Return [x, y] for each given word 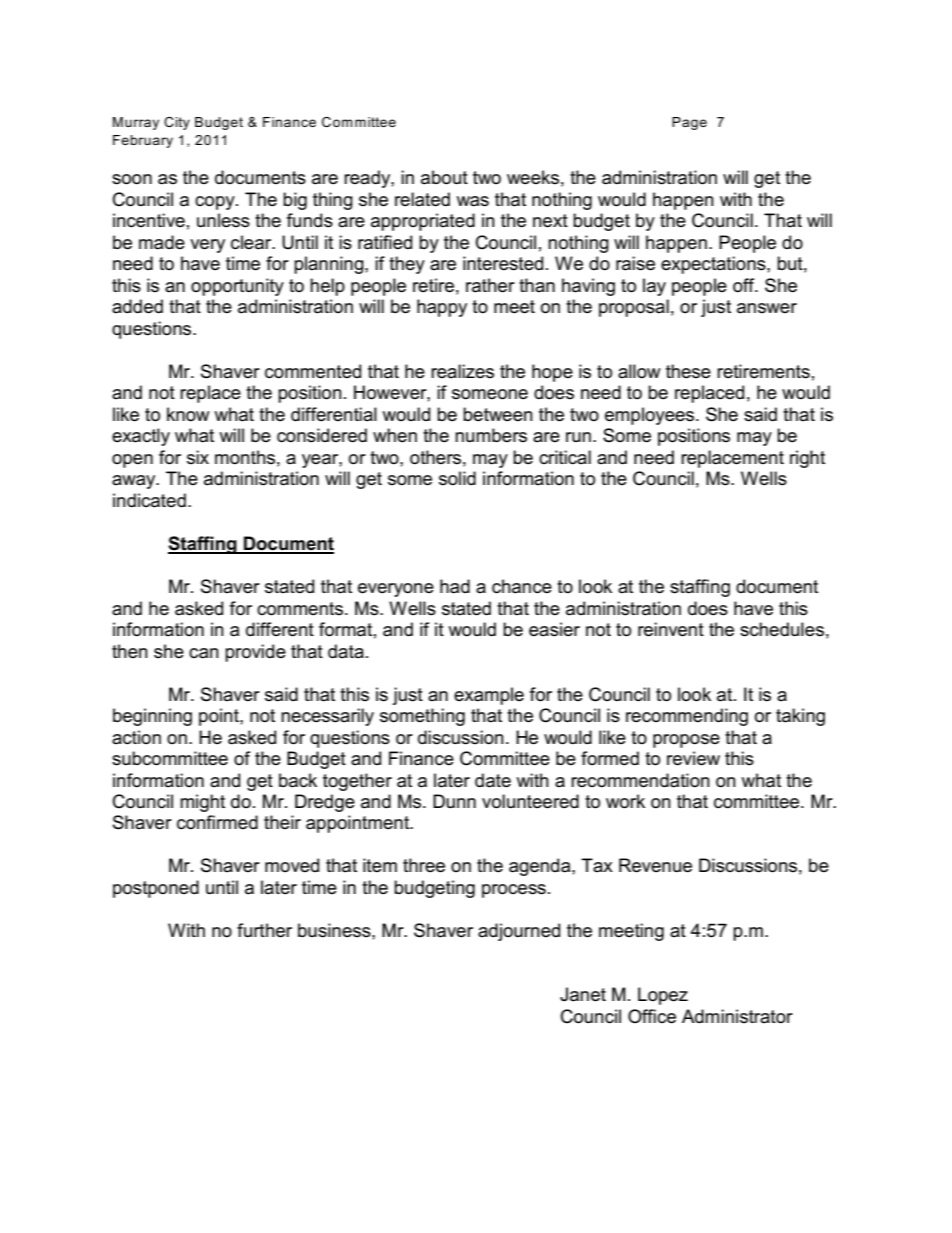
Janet [583, 994]
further [264, 930]
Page [689, 123]
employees [651, 416]
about [444, 177]
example [489, 696]
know [188, 414]
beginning [152, 717]
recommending [687, 717]
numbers [491, 435]
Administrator [737, 1016]
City [177, 123]
